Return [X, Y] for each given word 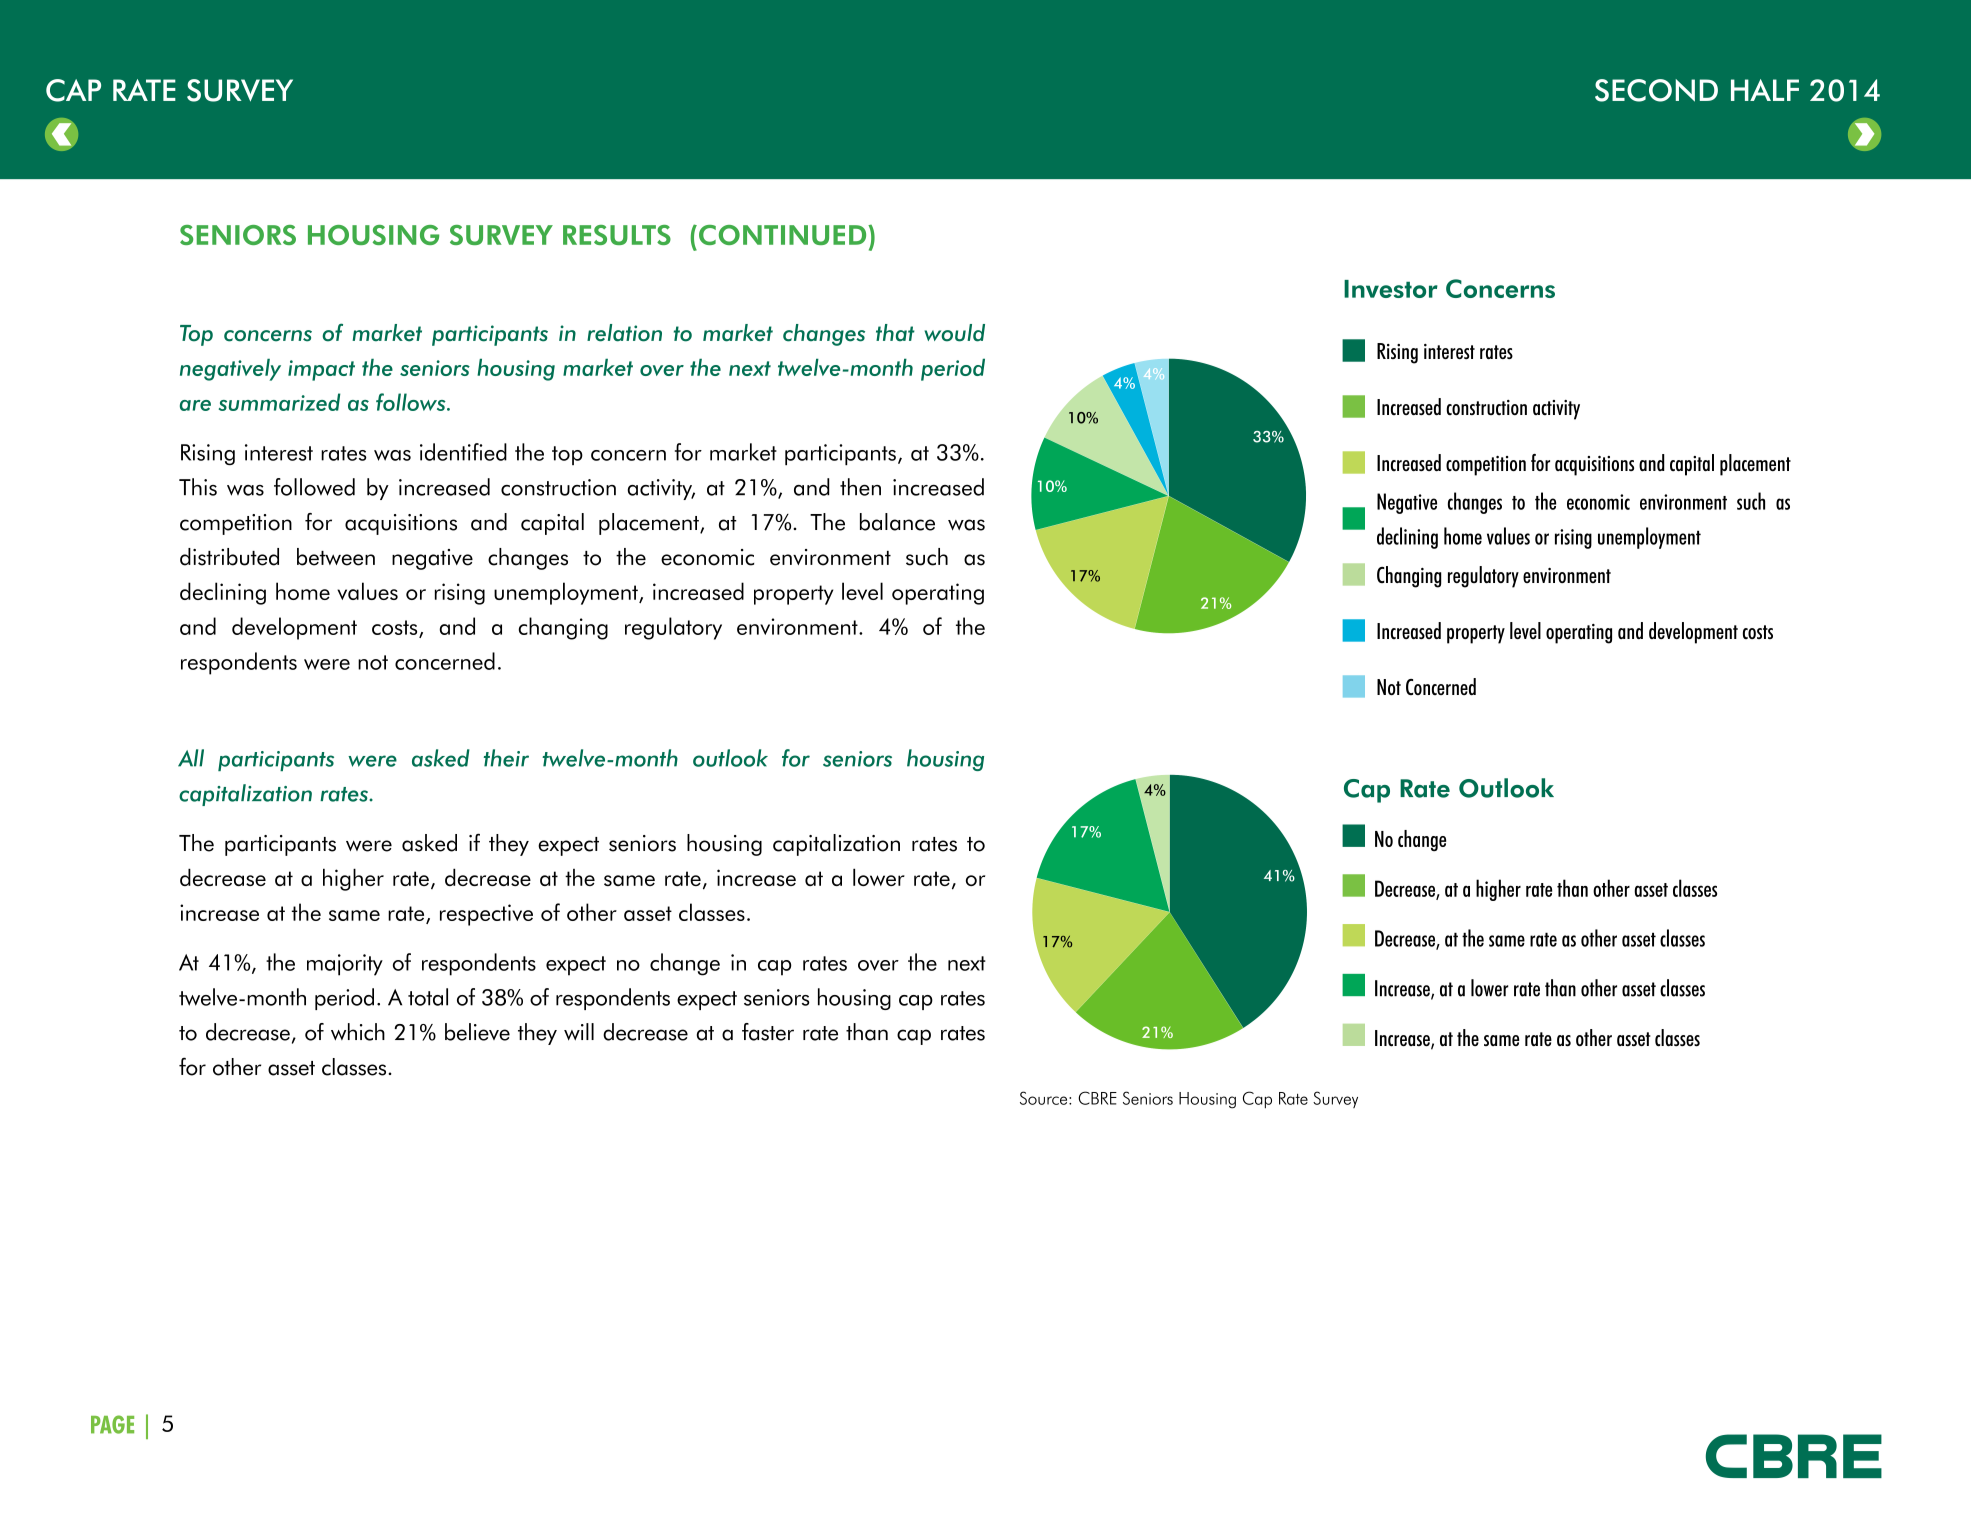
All [191, 758]
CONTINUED [784, 235]
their [506, 758]
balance [897, 522]
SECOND [1656, 90]
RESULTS [617, 235]
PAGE [112, 1424]
